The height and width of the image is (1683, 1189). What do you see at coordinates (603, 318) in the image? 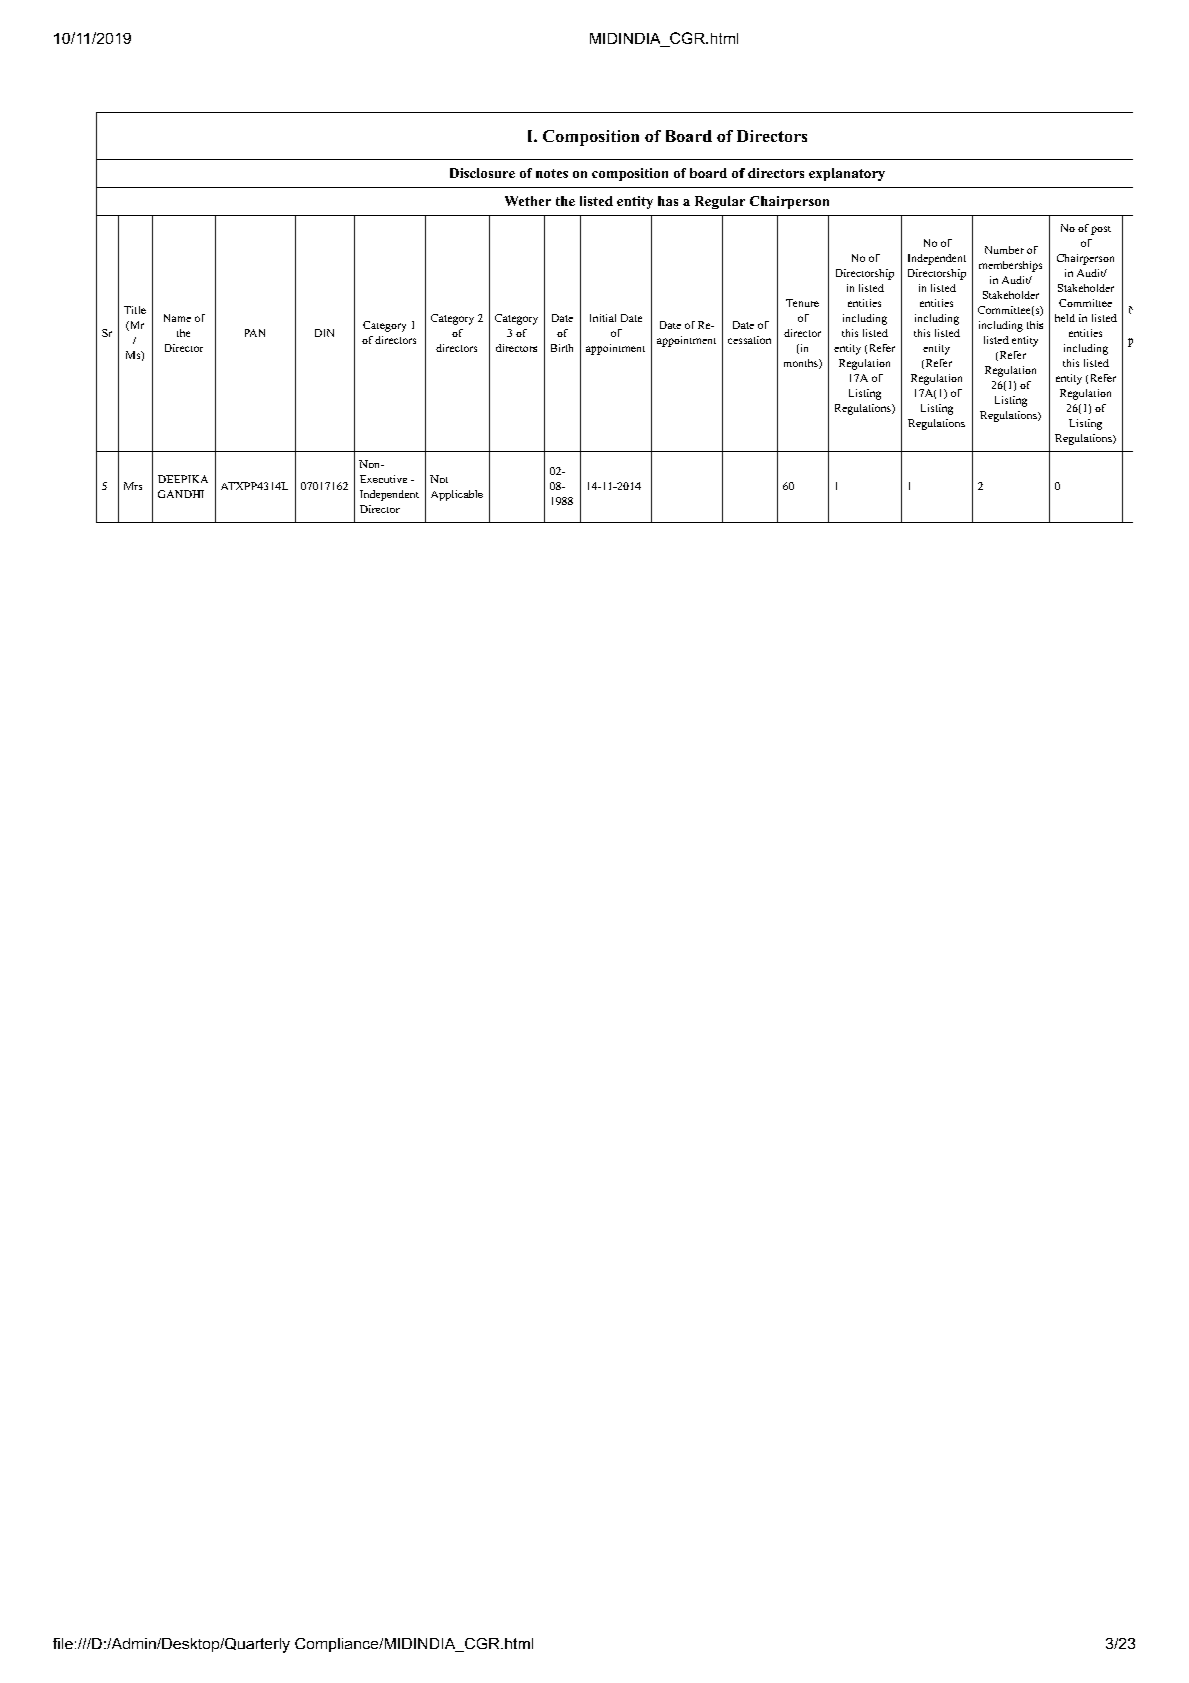
I see `Initial` at bounding box center [603, 318].
